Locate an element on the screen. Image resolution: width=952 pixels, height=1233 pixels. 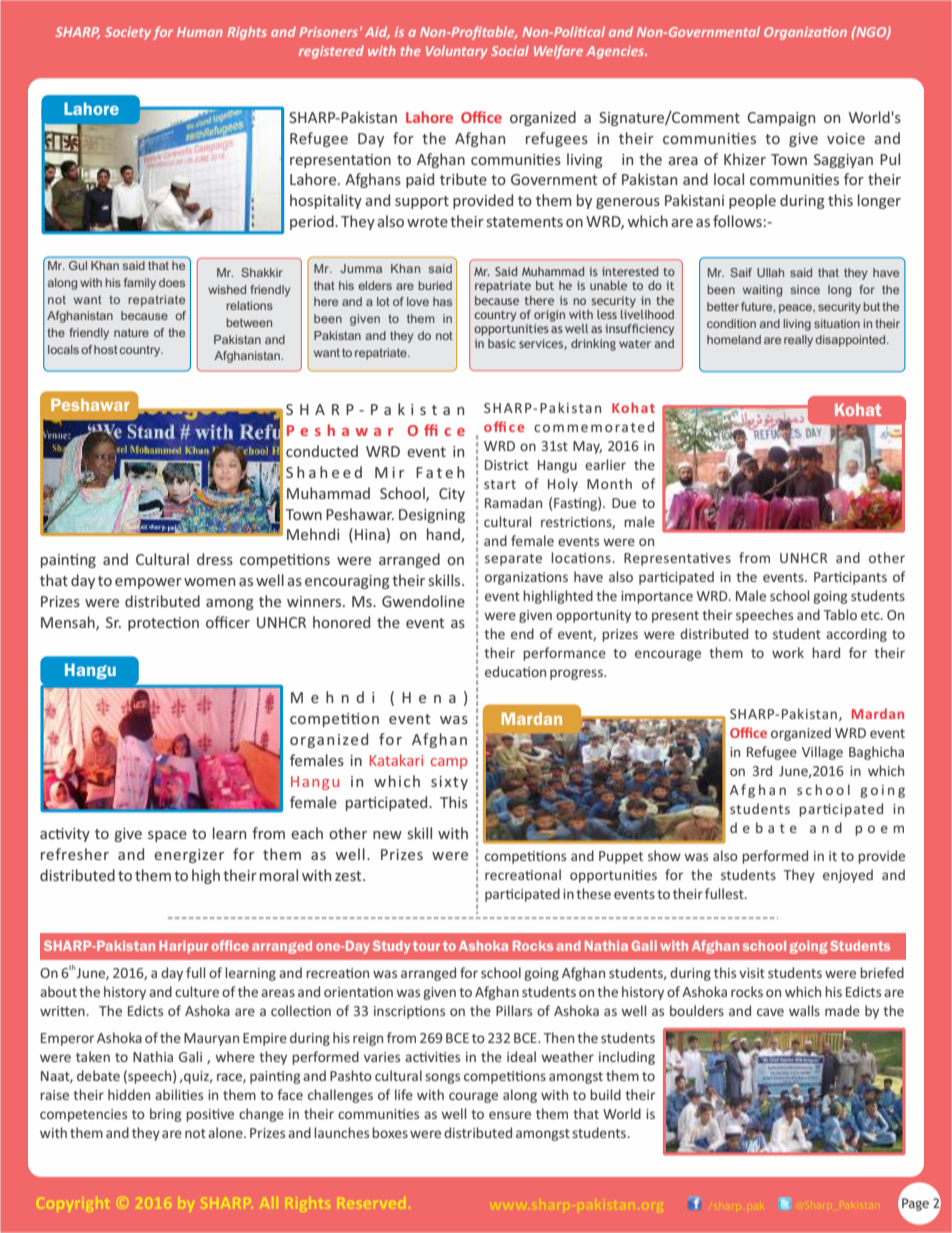
bring is located at coordinates (165, 1115).
